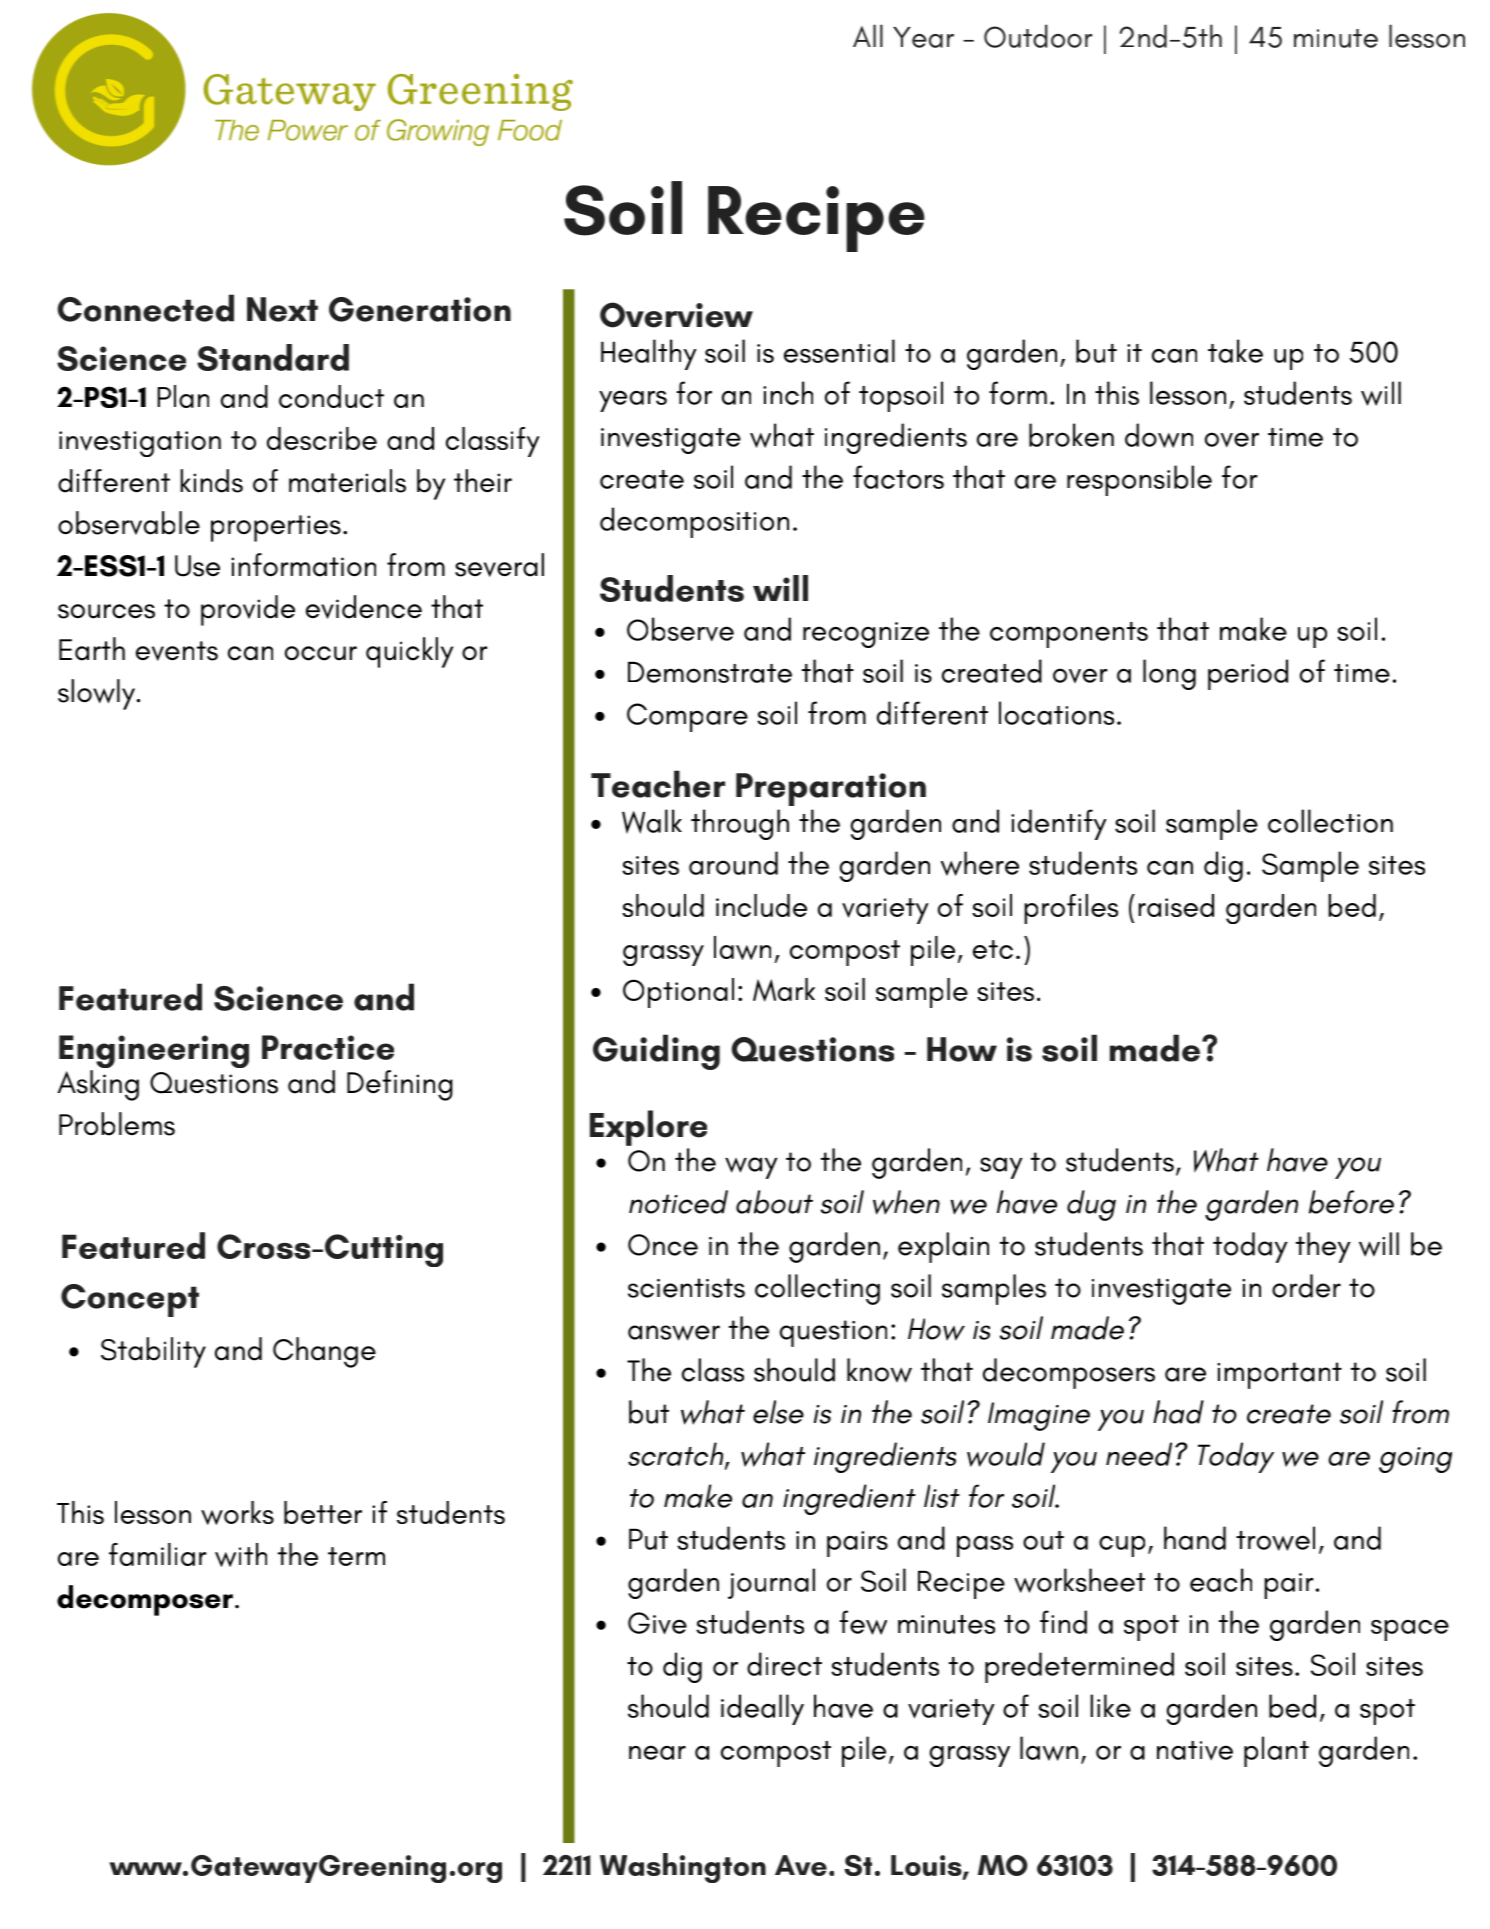 The image size is (1490, 1929). What do you see at coordinates (784, 990) in the page?
I see `Mark` at bounding box center [784, 990].
